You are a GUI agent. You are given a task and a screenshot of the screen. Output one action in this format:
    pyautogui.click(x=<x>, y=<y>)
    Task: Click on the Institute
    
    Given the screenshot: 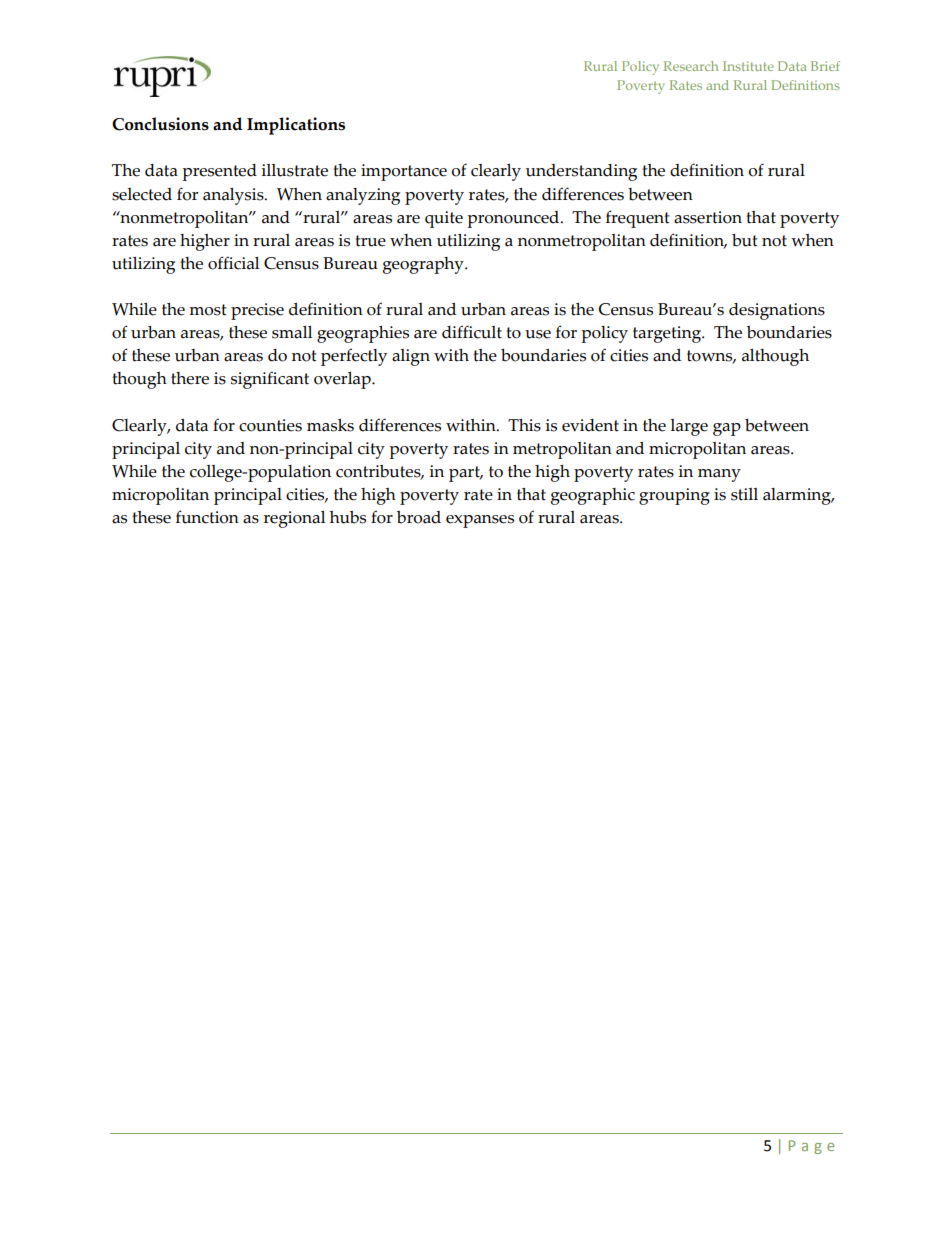 What is the action you would take?
    pyautogui.click(x=748, y=66)
